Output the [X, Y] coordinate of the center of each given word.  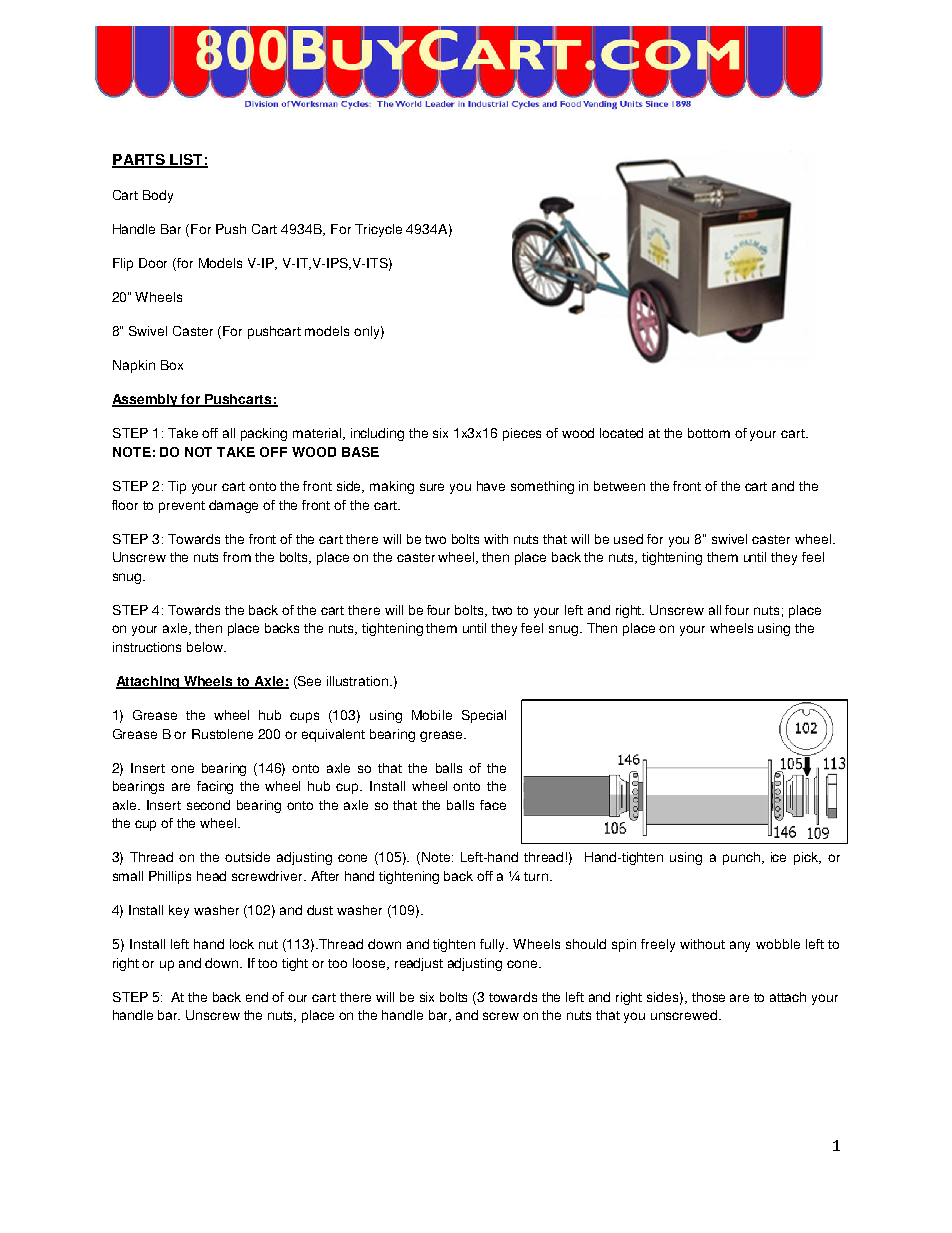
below [206, 647]
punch [741, 858]
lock [242, 944]
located [621, 433]
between [619, 486]
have [491, 486]
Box [172, 365]
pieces [522, 434]
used [628, 539]
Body [158, 196]
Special [484, 716]
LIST [186, 161]
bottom [709, 433]
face [493, 805]
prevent [182, 507]
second [208, 805]
